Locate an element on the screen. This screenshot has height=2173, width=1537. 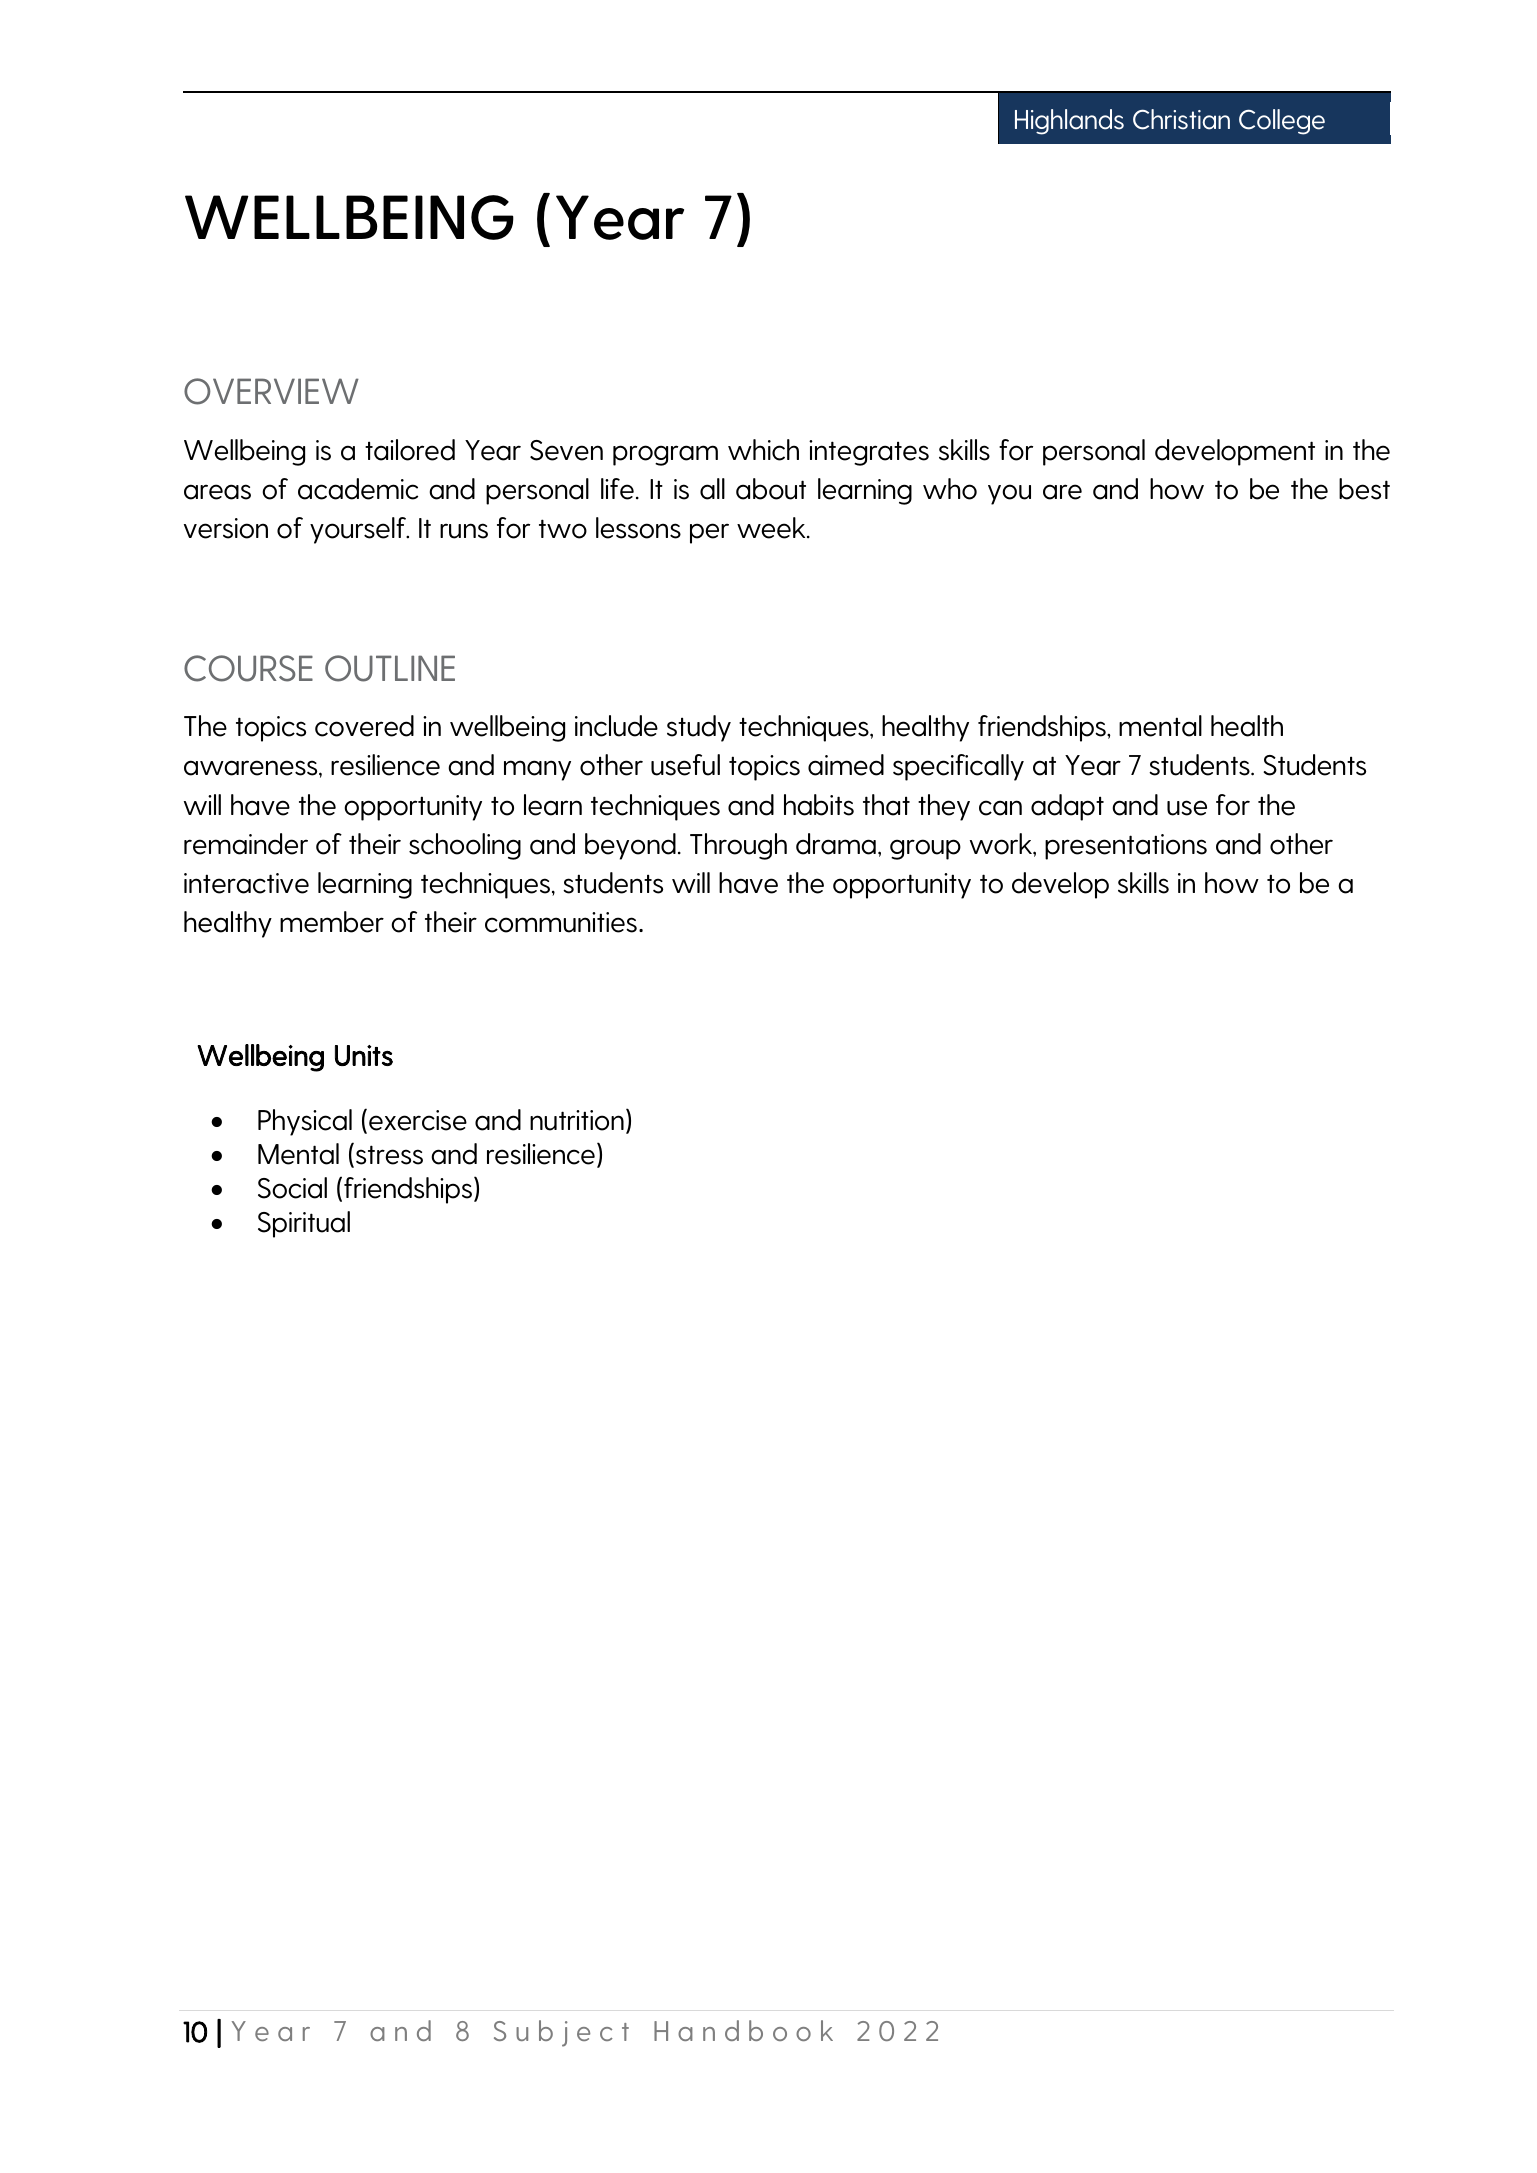
presentations is located at coordinates (1126, 847).
